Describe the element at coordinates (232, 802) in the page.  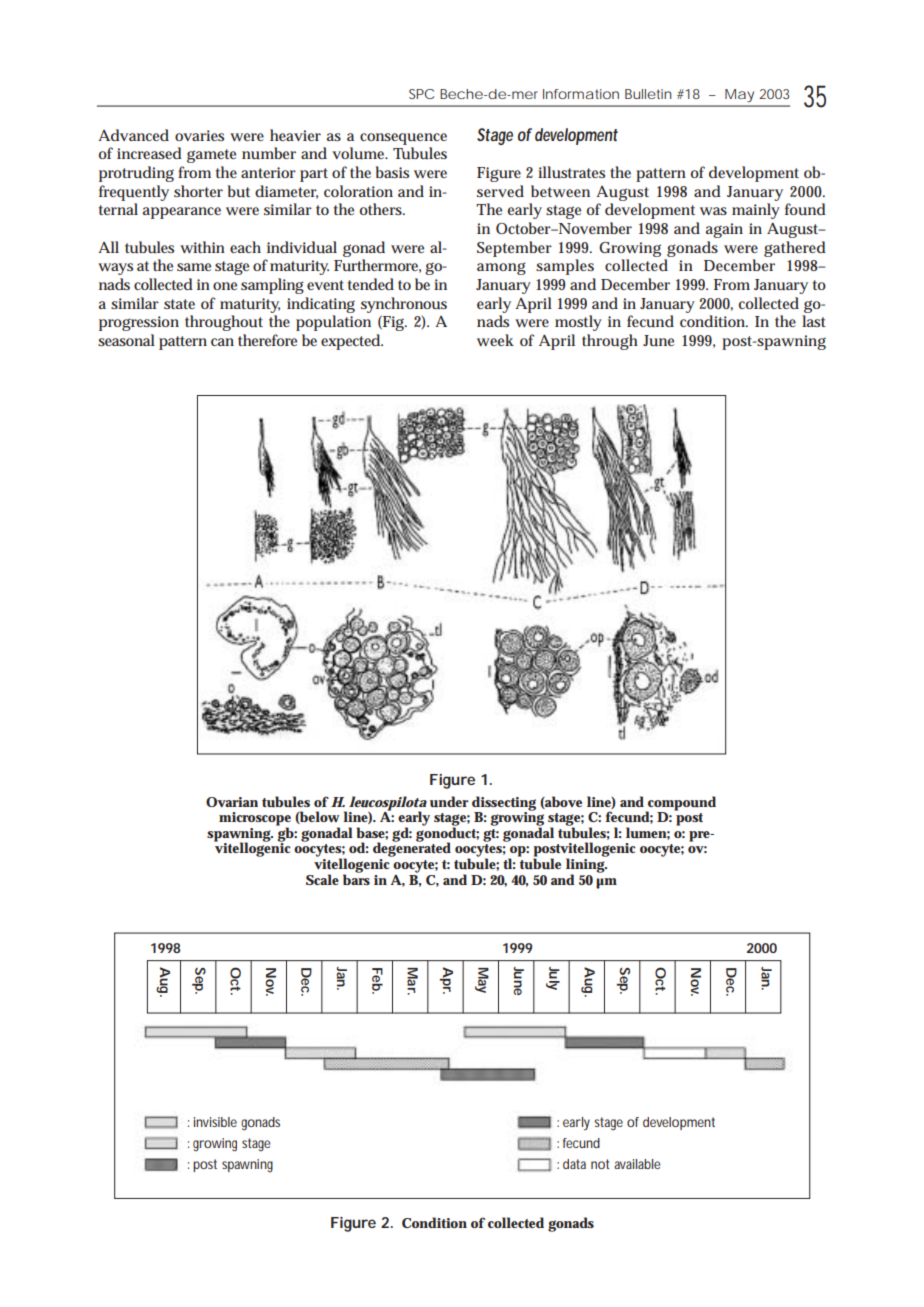
I see `Ovarian` at that location.
